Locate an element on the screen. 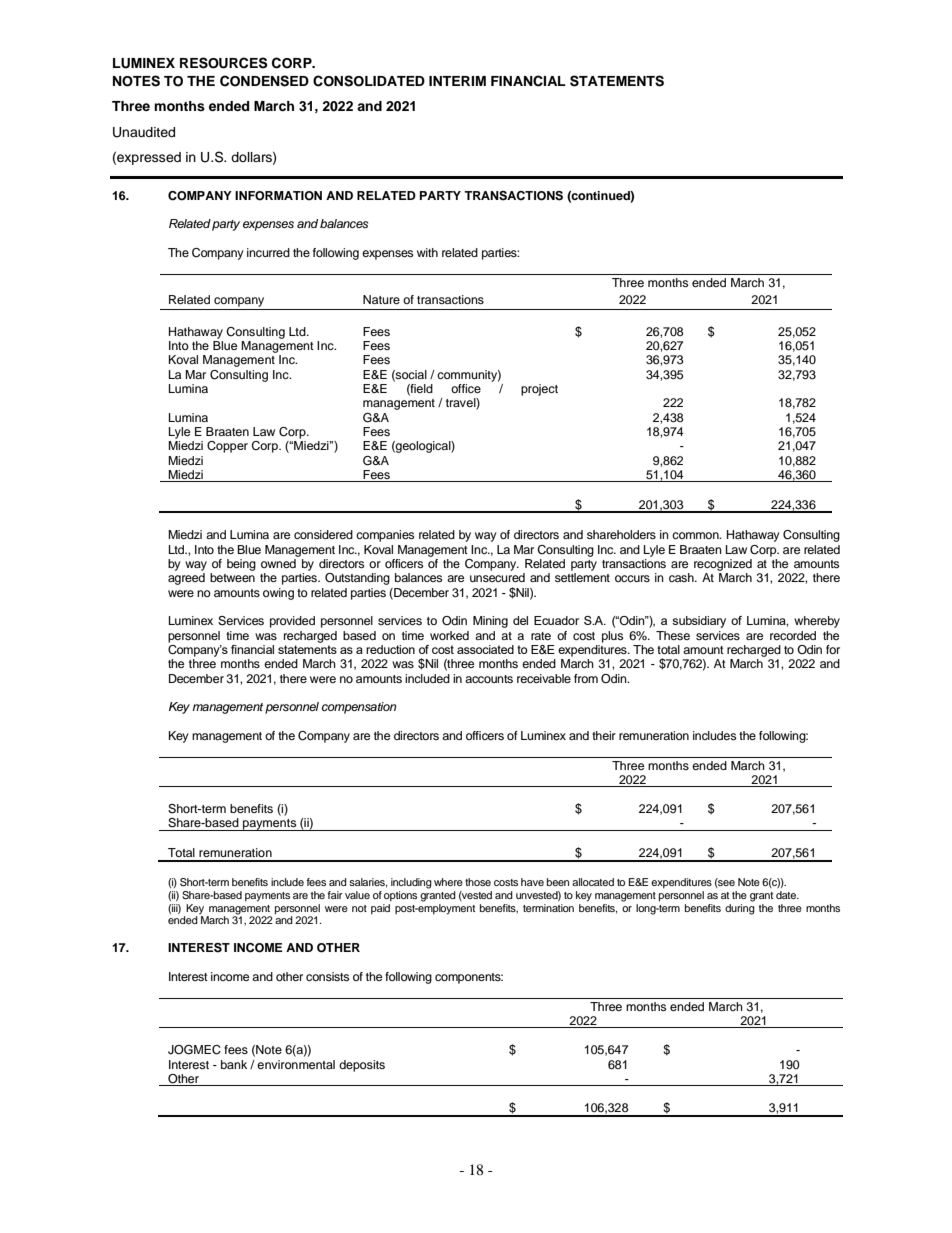 The image size is (952, 1233). with is located at coordinates (427, 252).
